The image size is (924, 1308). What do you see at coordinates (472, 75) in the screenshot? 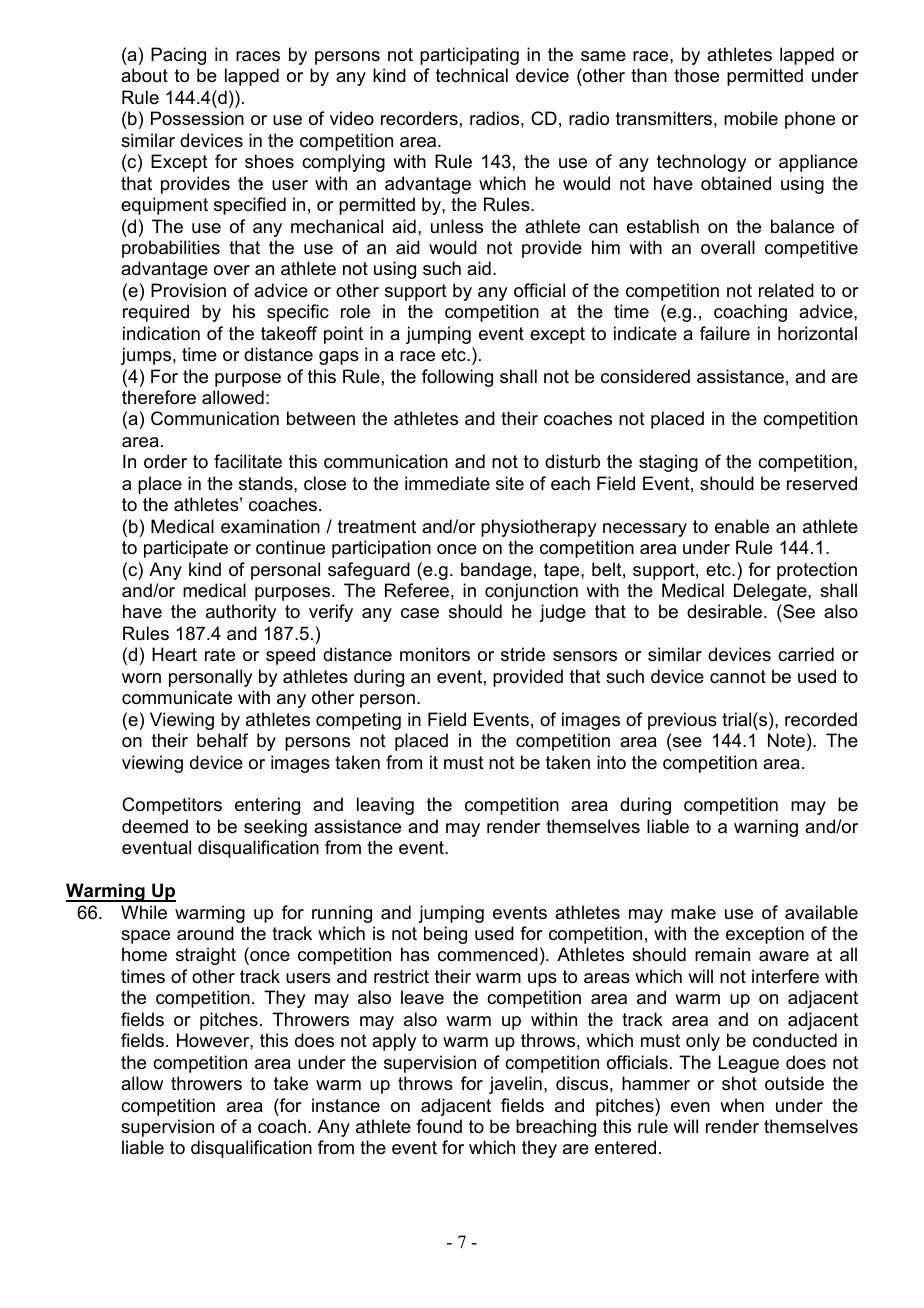
I see `technical` at bounding box center [472, 75].
